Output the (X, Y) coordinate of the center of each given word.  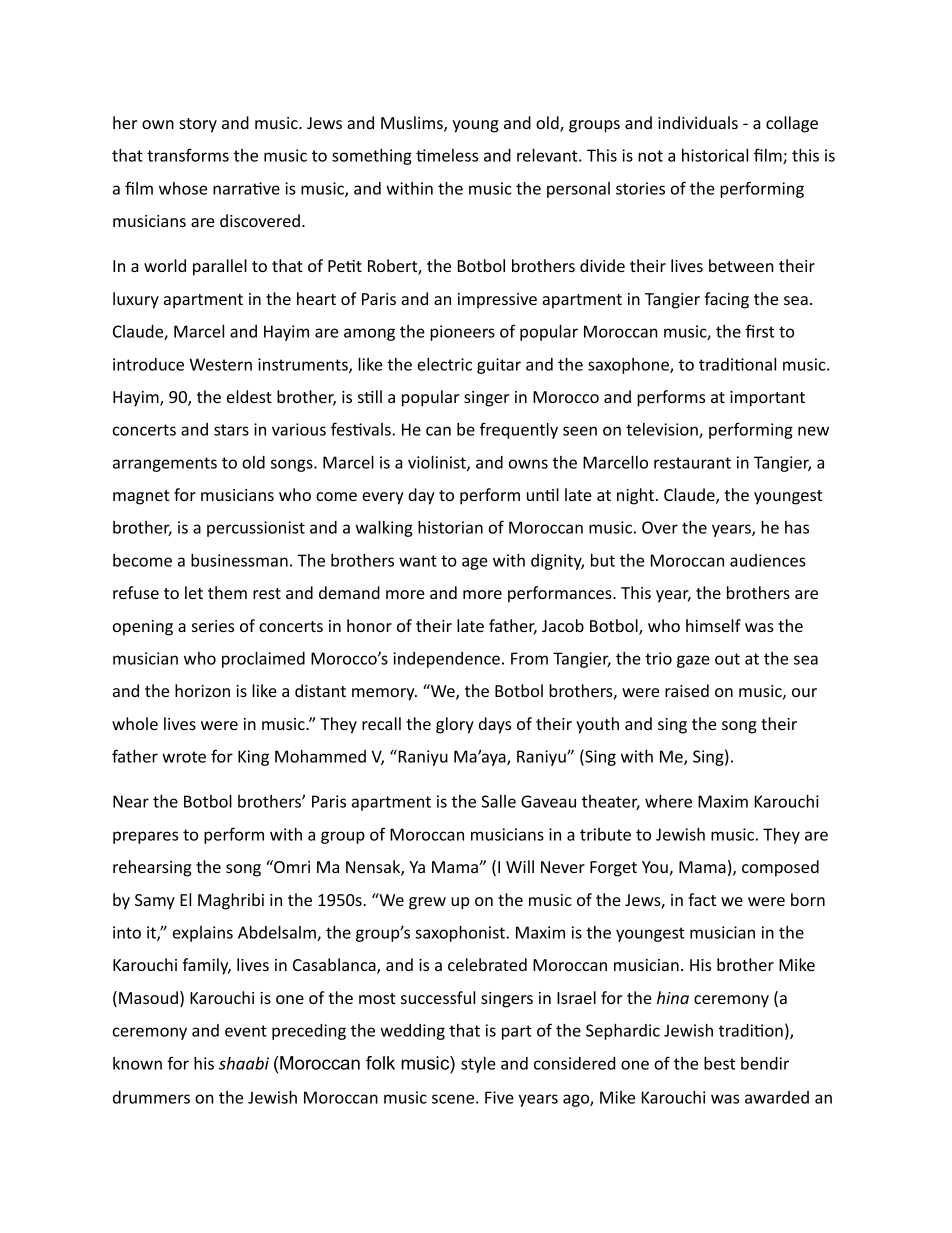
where (668, 801)
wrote (184, 757)
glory (455, 725)
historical (715, 155)
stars (231, 430)
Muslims (413, 124)
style (478, 1065)
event (246, 1031)
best (719, 1063)
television (663, 430)
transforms (188, 155)
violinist (438, 463)
